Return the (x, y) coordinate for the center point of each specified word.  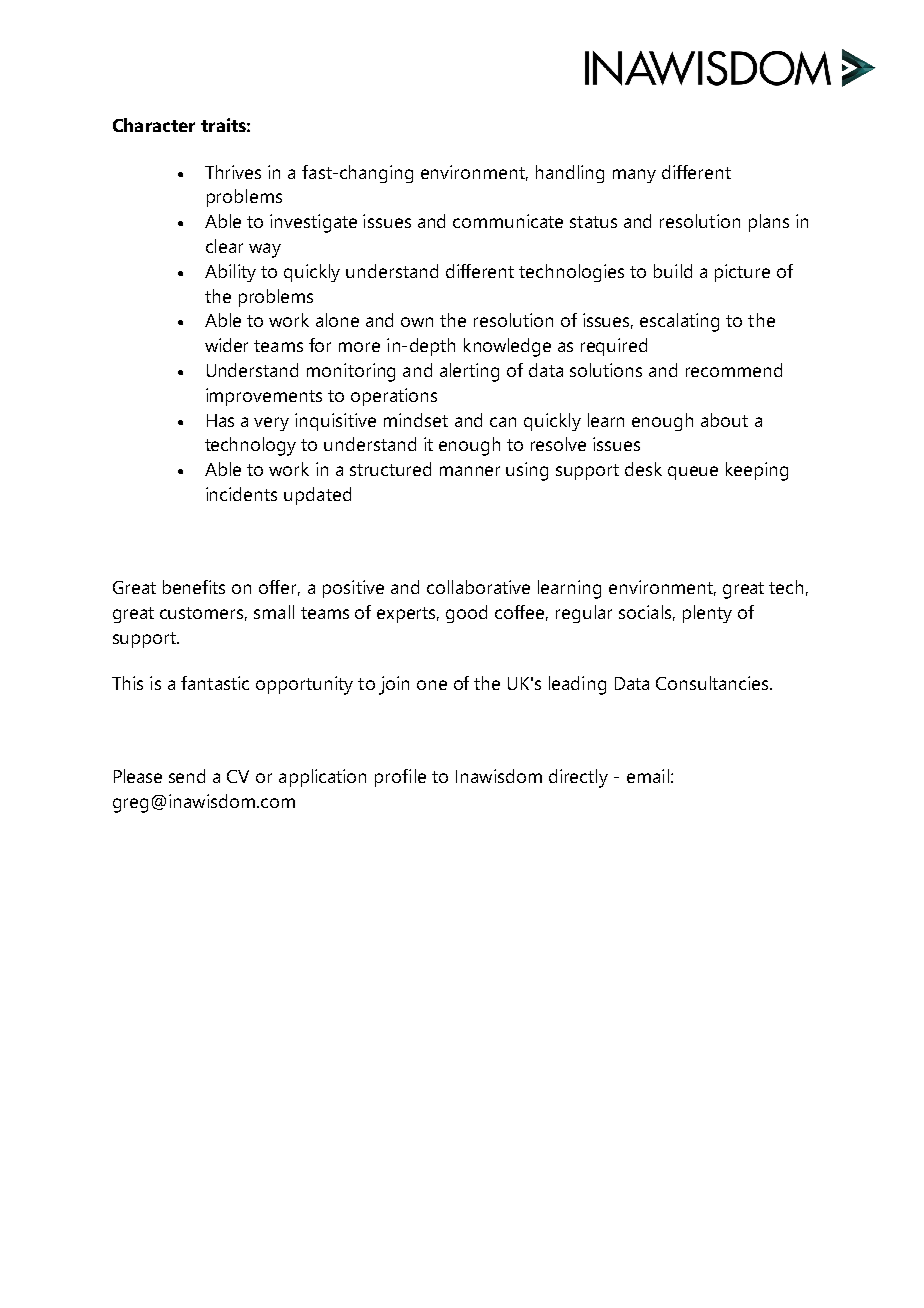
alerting (469, 372)
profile (400, 778)
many (634, 176)
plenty (707, 614)
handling (570, 174)
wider (226, 345)
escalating (679, 322)
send (187, 776)
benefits (194, 587)
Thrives (233, 172)
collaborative (478, 587)
